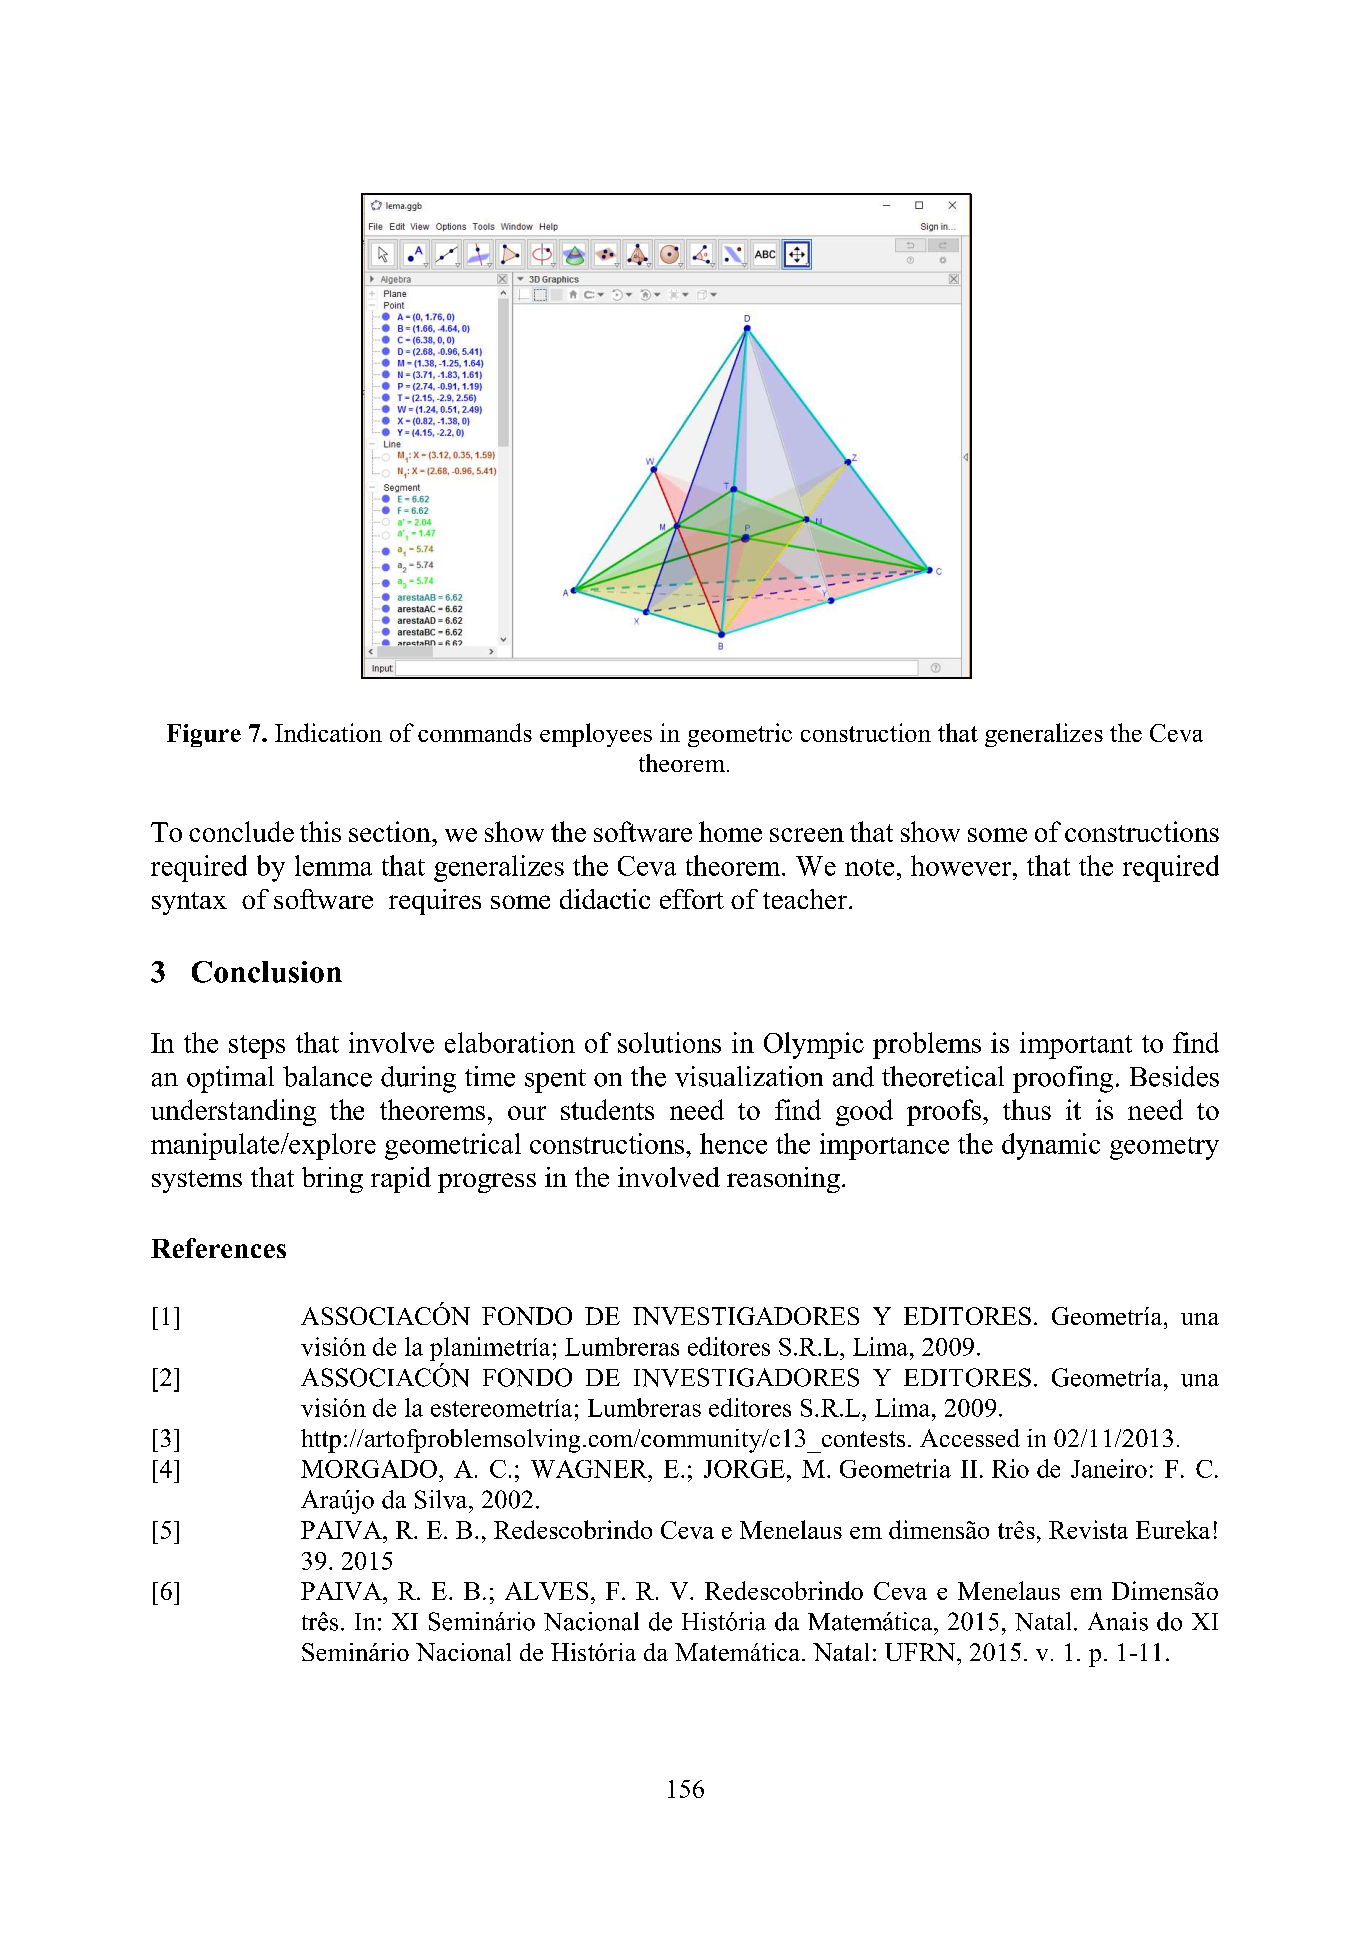 The height and width of the screenshot is (1935, 1370). I want to click on bring, so click(332, 1180).
